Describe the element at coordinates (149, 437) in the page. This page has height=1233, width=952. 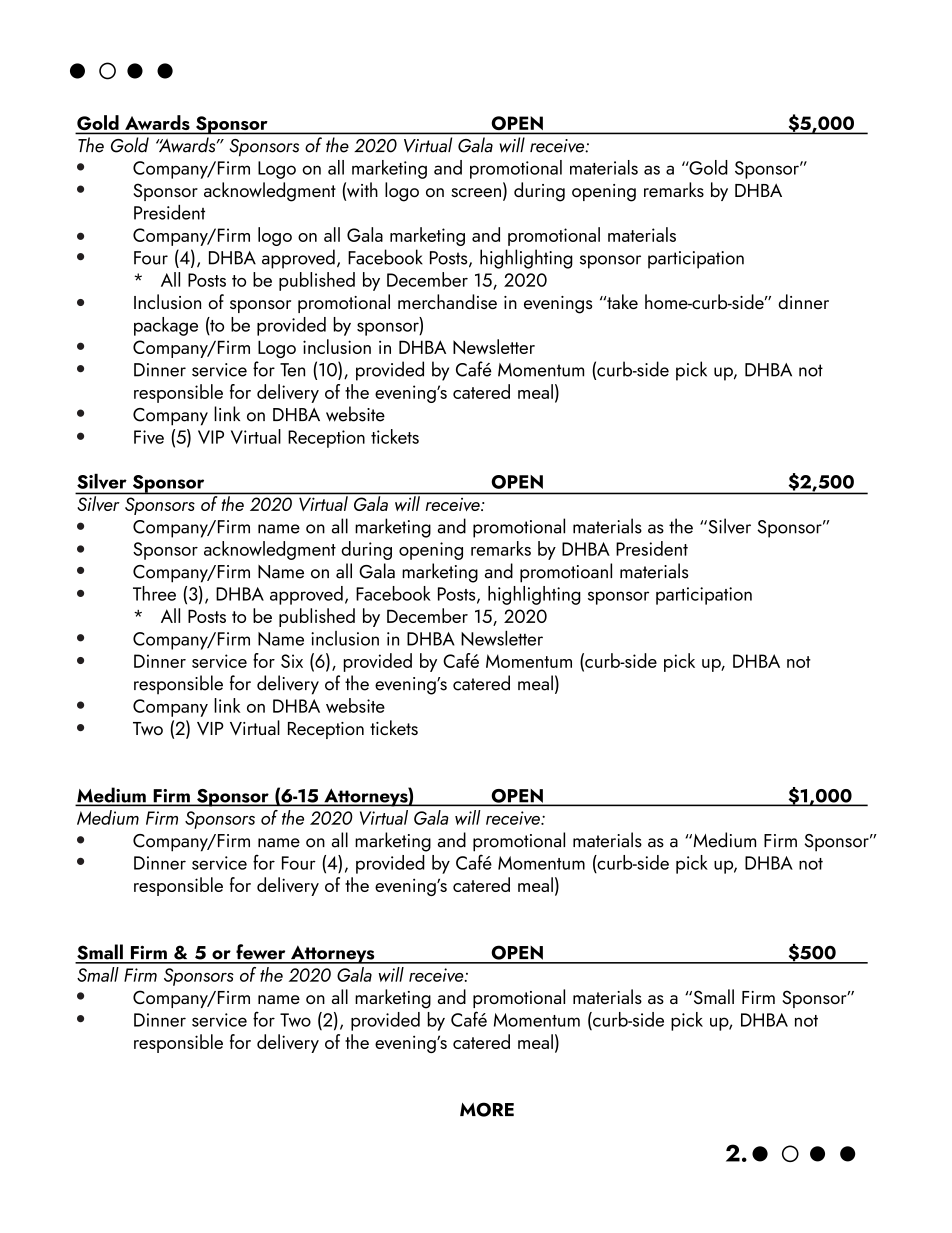
I see `Five` at that location.
